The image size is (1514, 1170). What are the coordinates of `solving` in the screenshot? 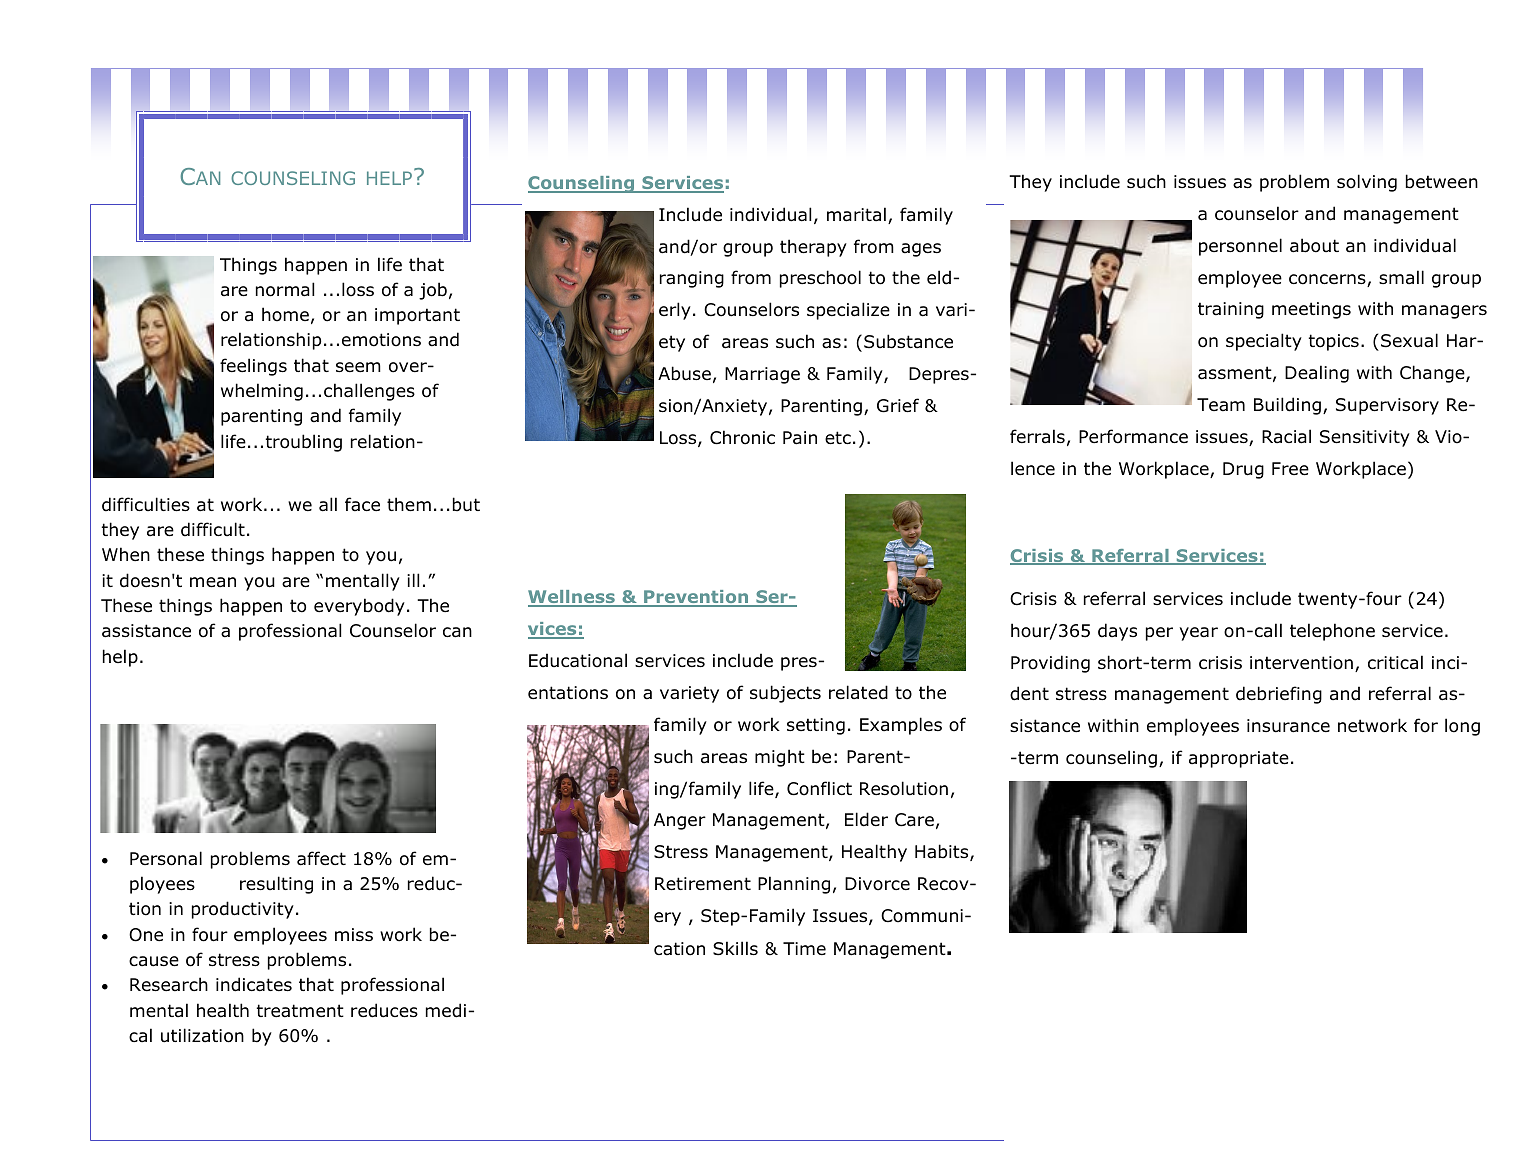 It's located at (1367, 183).
